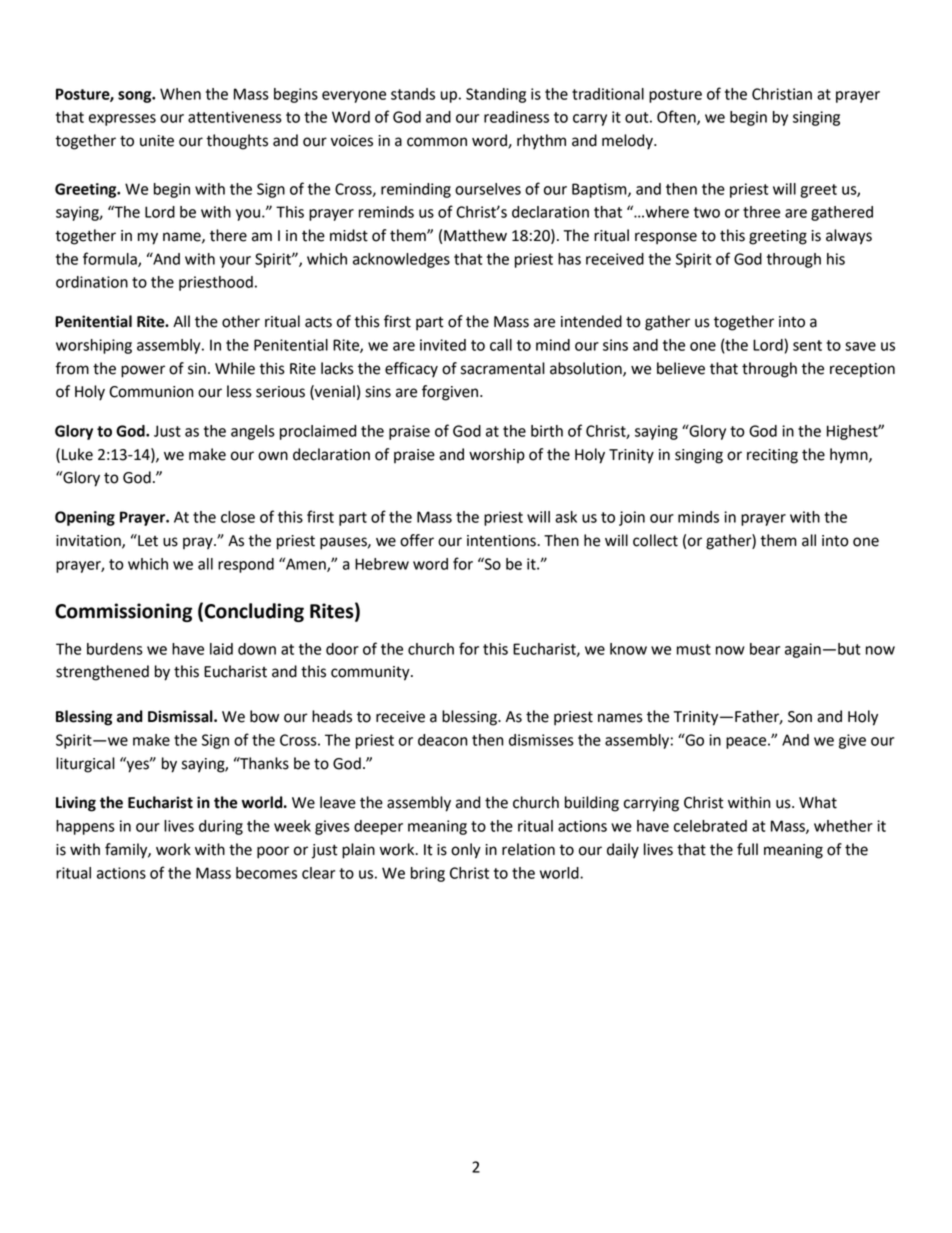 The image size is (952, 1233). What do you see at coordinates (382, 564) in the document?
I see `Hebrew` at bounding box center [382, 564].
